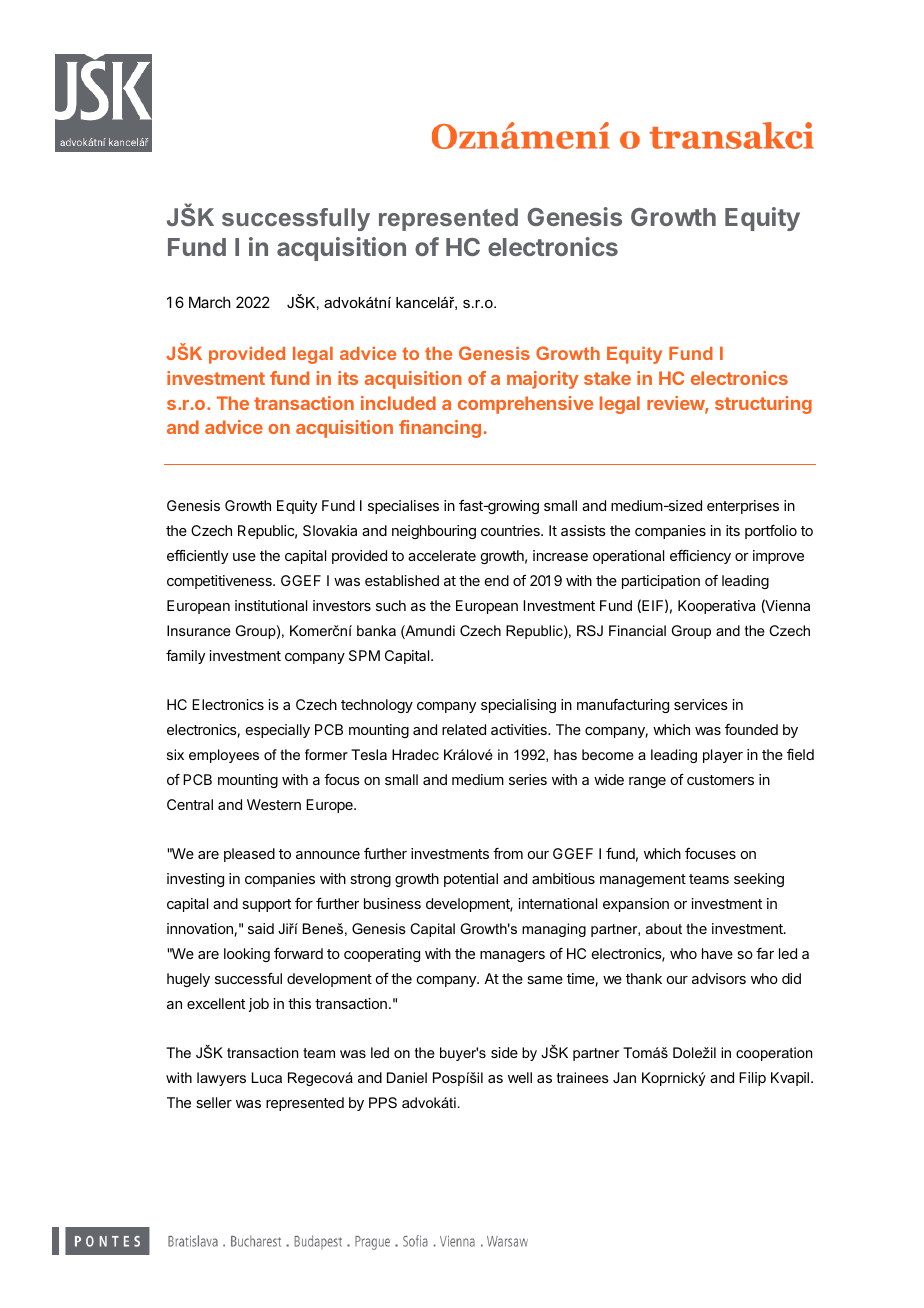 This image has width=924, height=1308. Describe the element at coordinates (511, 530) in the image. I see `countries` at that location.
